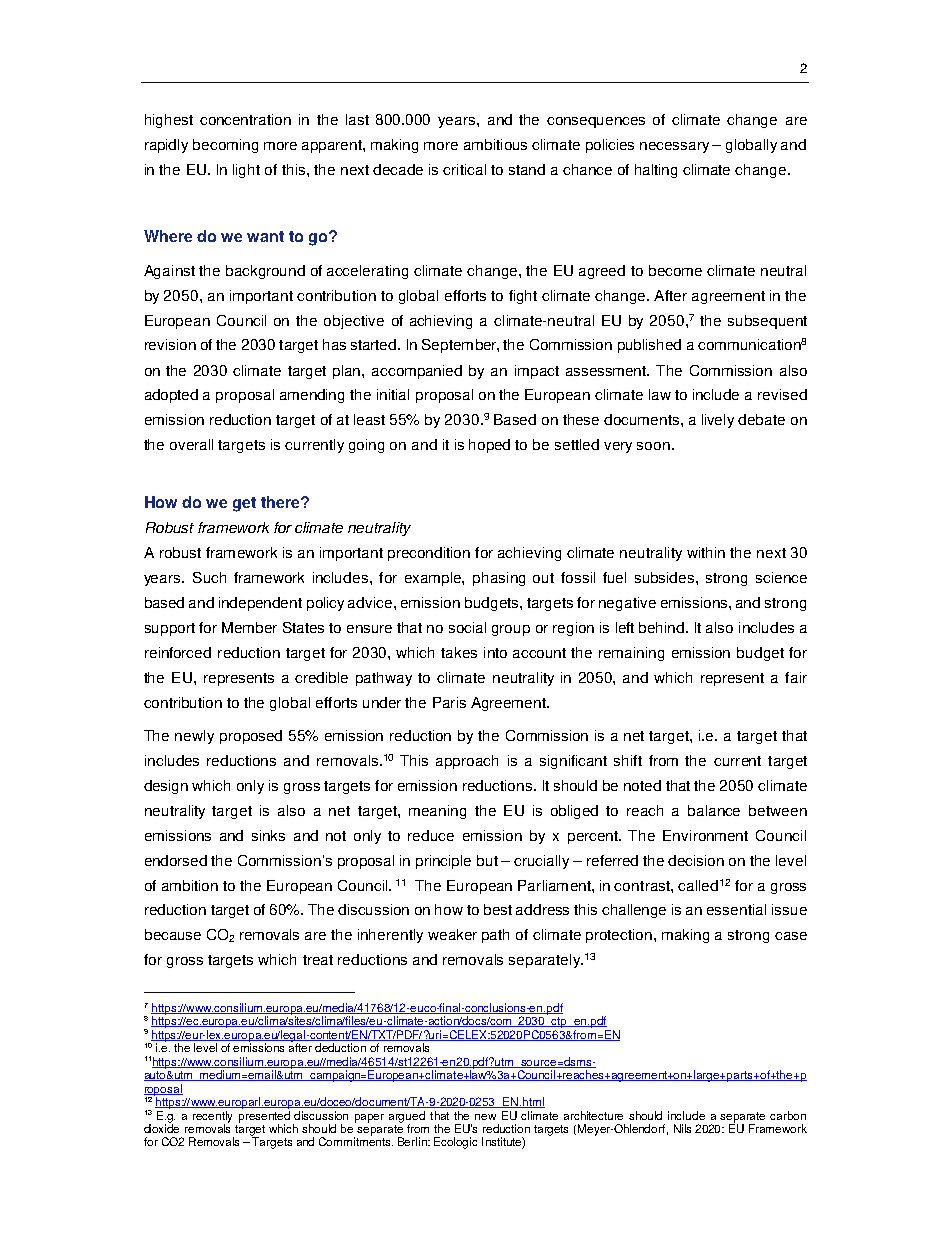 This screenshot has height=1233, width=952. Describe the element at coordinates (718, 421) in the screenshot. I see `lively` at that location.
